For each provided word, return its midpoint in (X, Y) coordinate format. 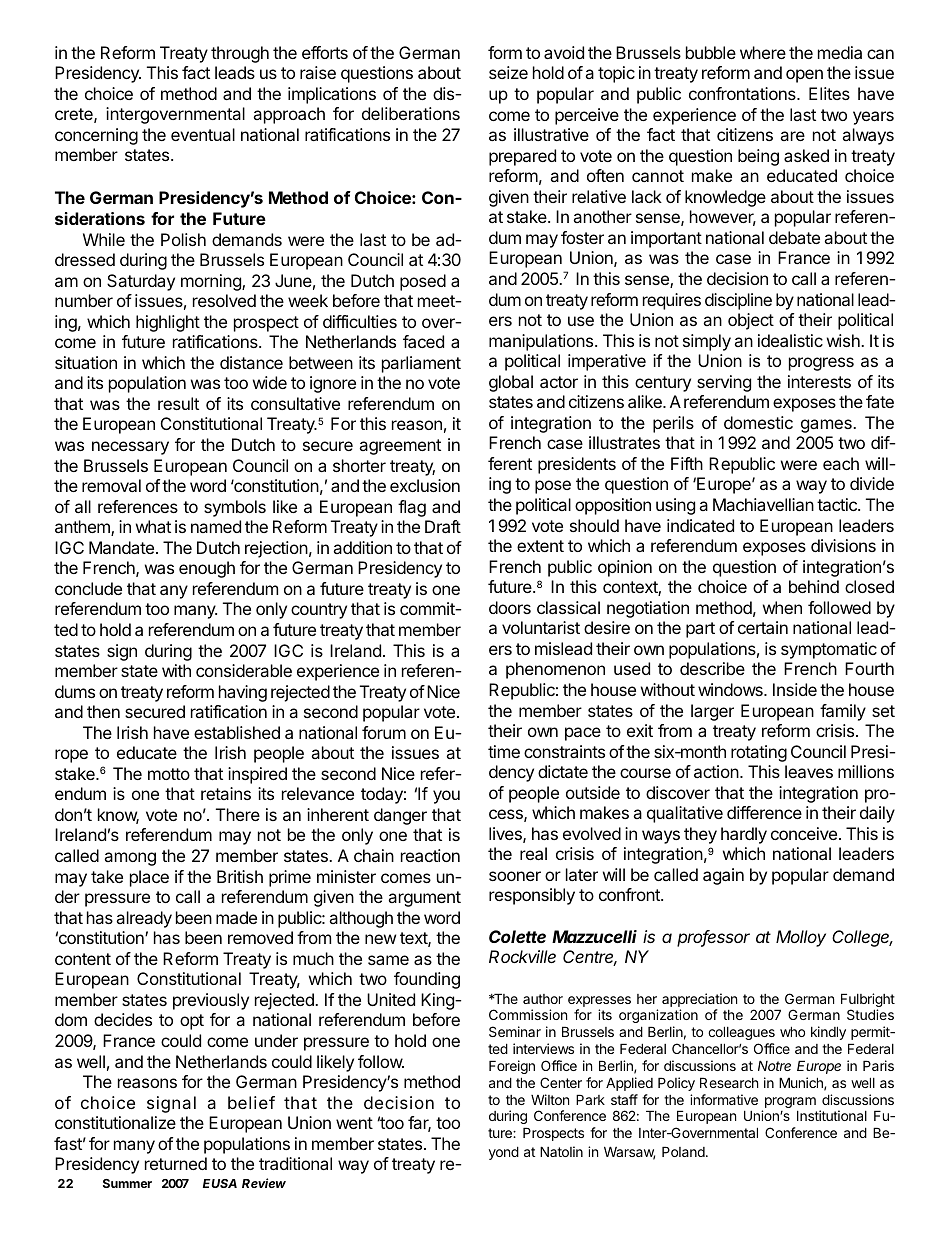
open (804, 76)
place (149, 878)
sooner (515, 876)
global (511, 383)
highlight (168, 323)
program (789, 1104)
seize (508, 72)
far (419, 1124)
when (782, 607)
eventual (203, 134)
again (723, 876)
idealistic (790, 340)
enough (207, 569)
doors (510, 607)
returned (176, 1163)
